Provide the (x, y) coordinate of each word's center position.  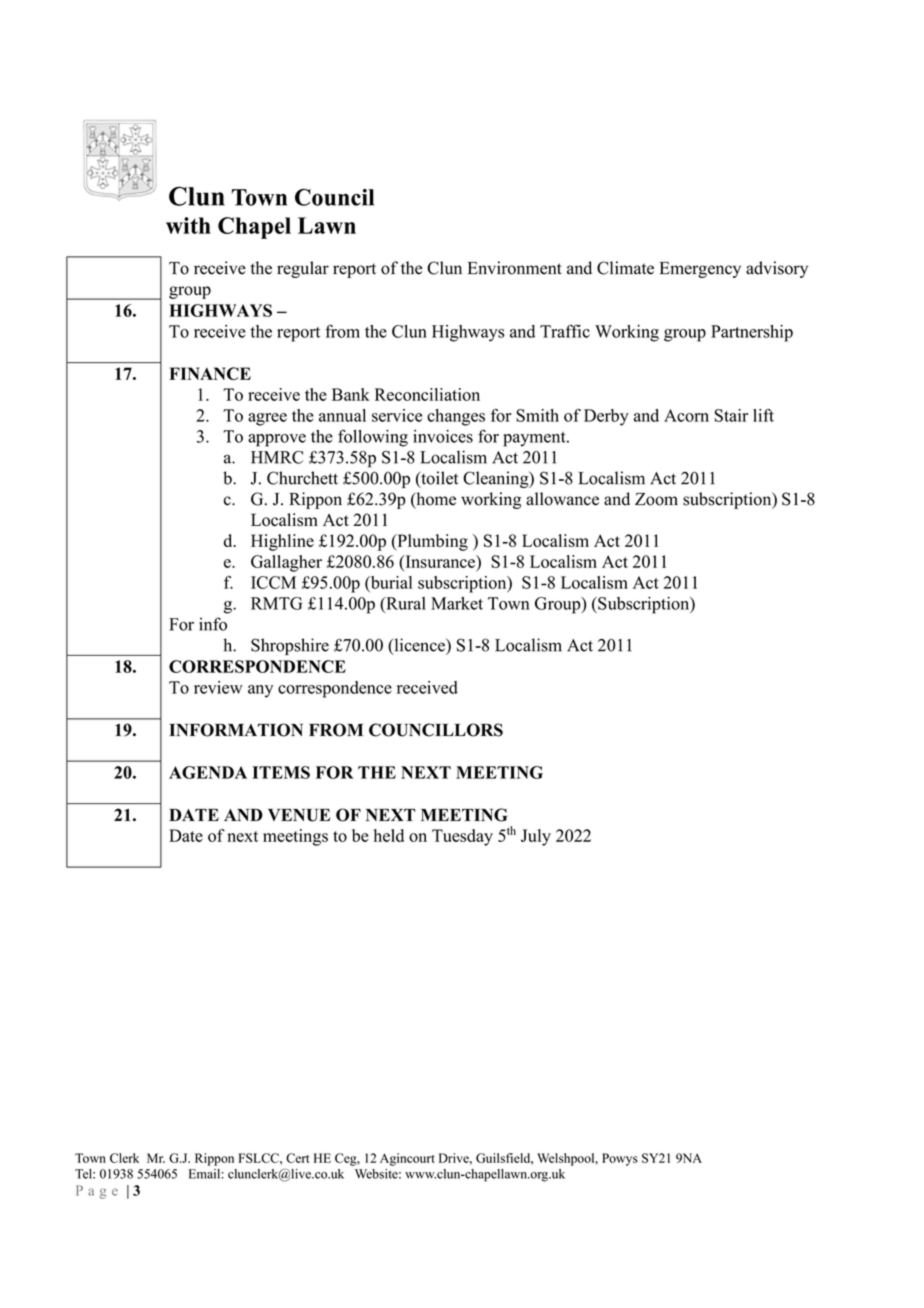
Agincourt (407, 1159)
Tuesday (462, 837)
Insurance (440, 561)
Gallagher (286, 563)
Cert (297, 1158)
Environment (515, 268)
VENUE (299, 815)
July (536, 837)
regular (303, 269)
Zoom (656, 499)
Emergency (700, 270)
